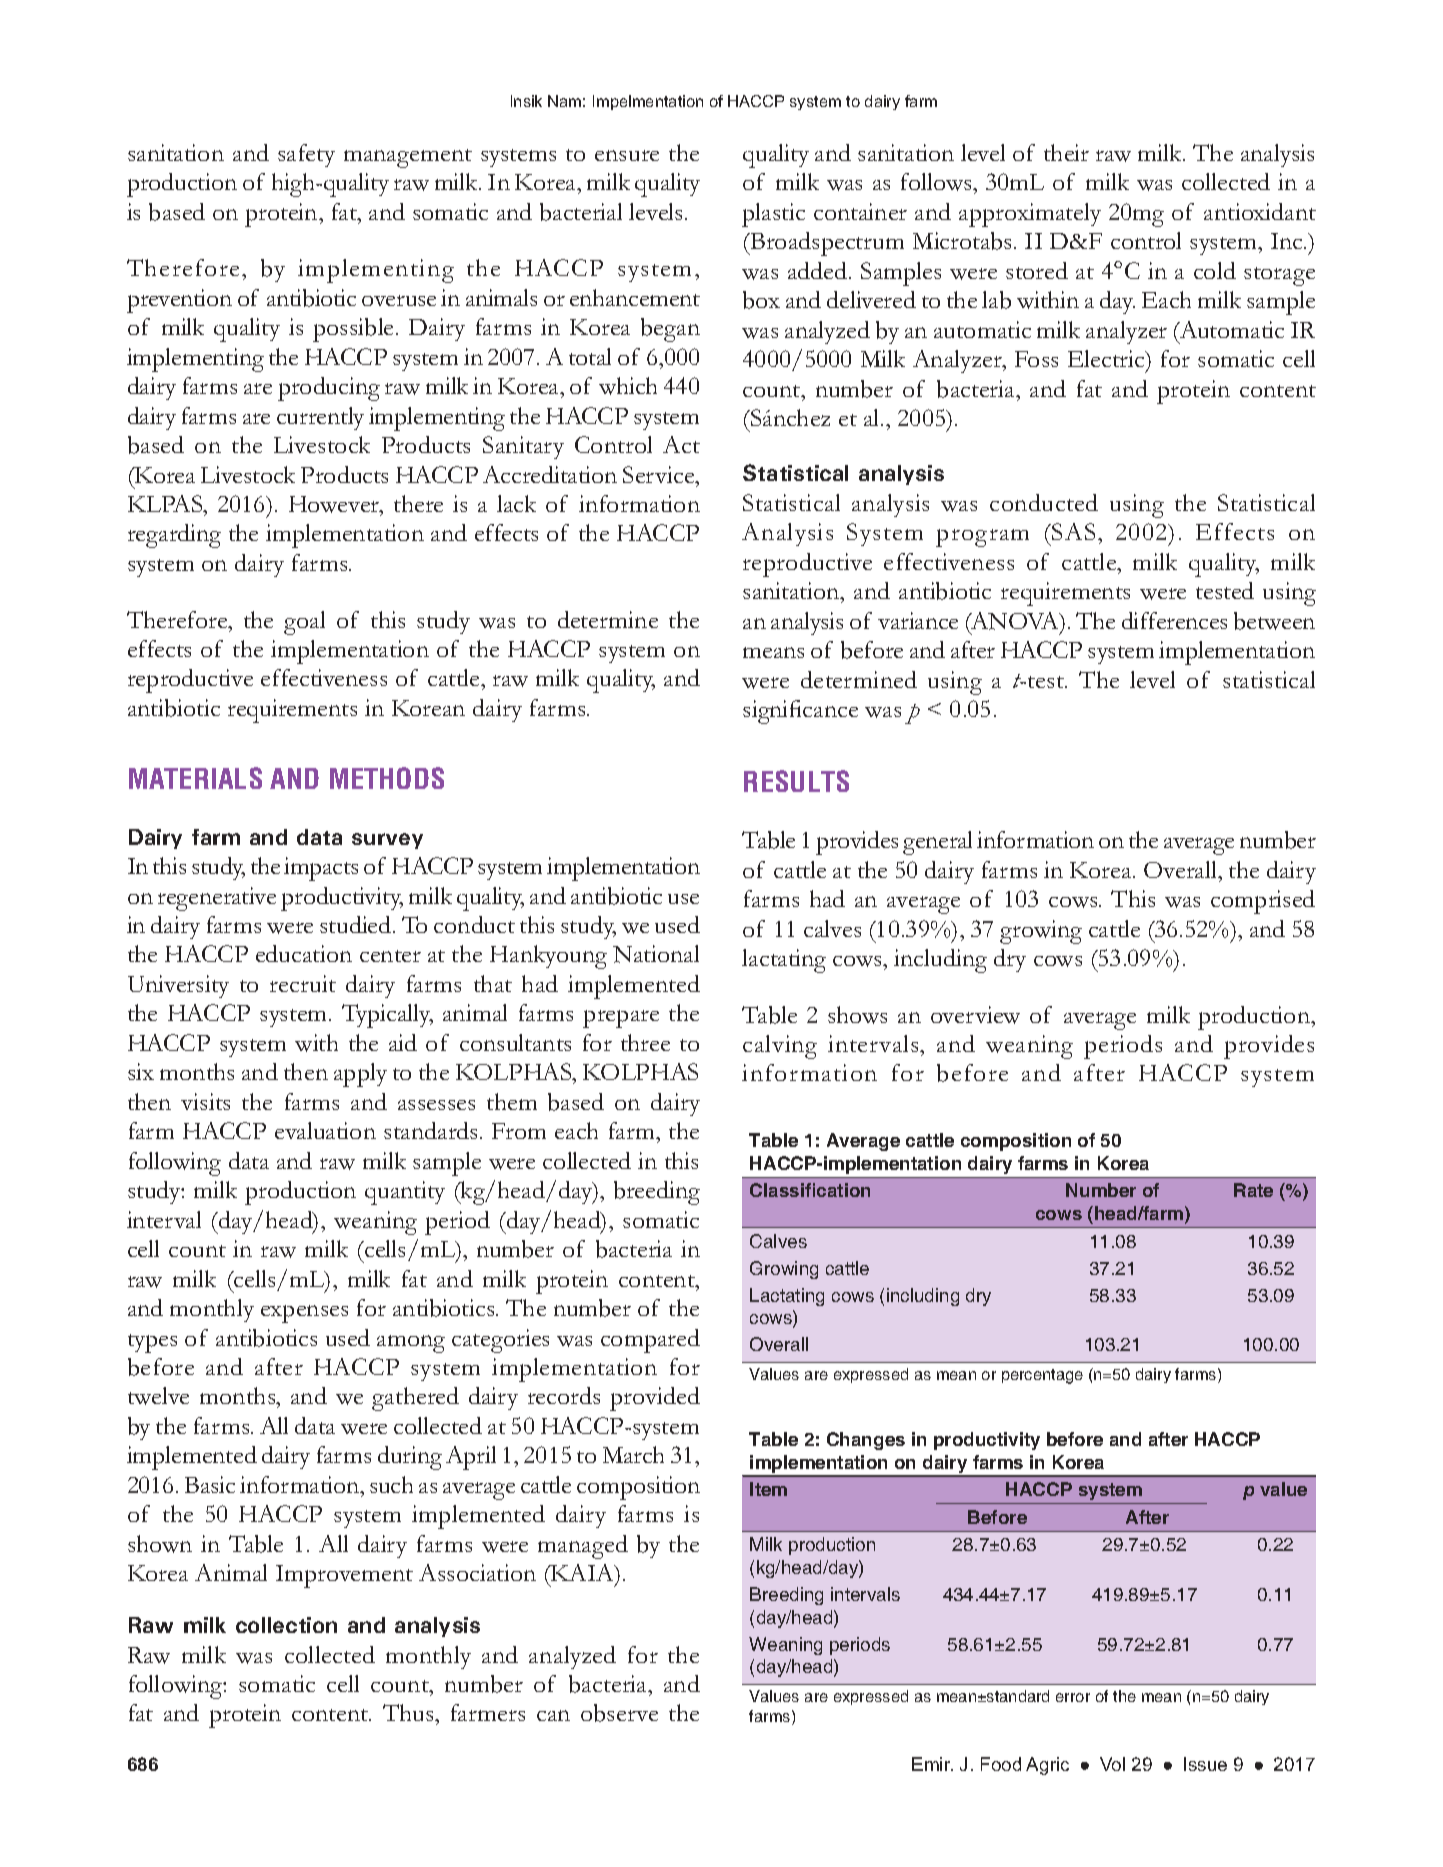 The height and width of the screenshot is (1867, 1443). I want to click on plastic, so click(773, 215).
